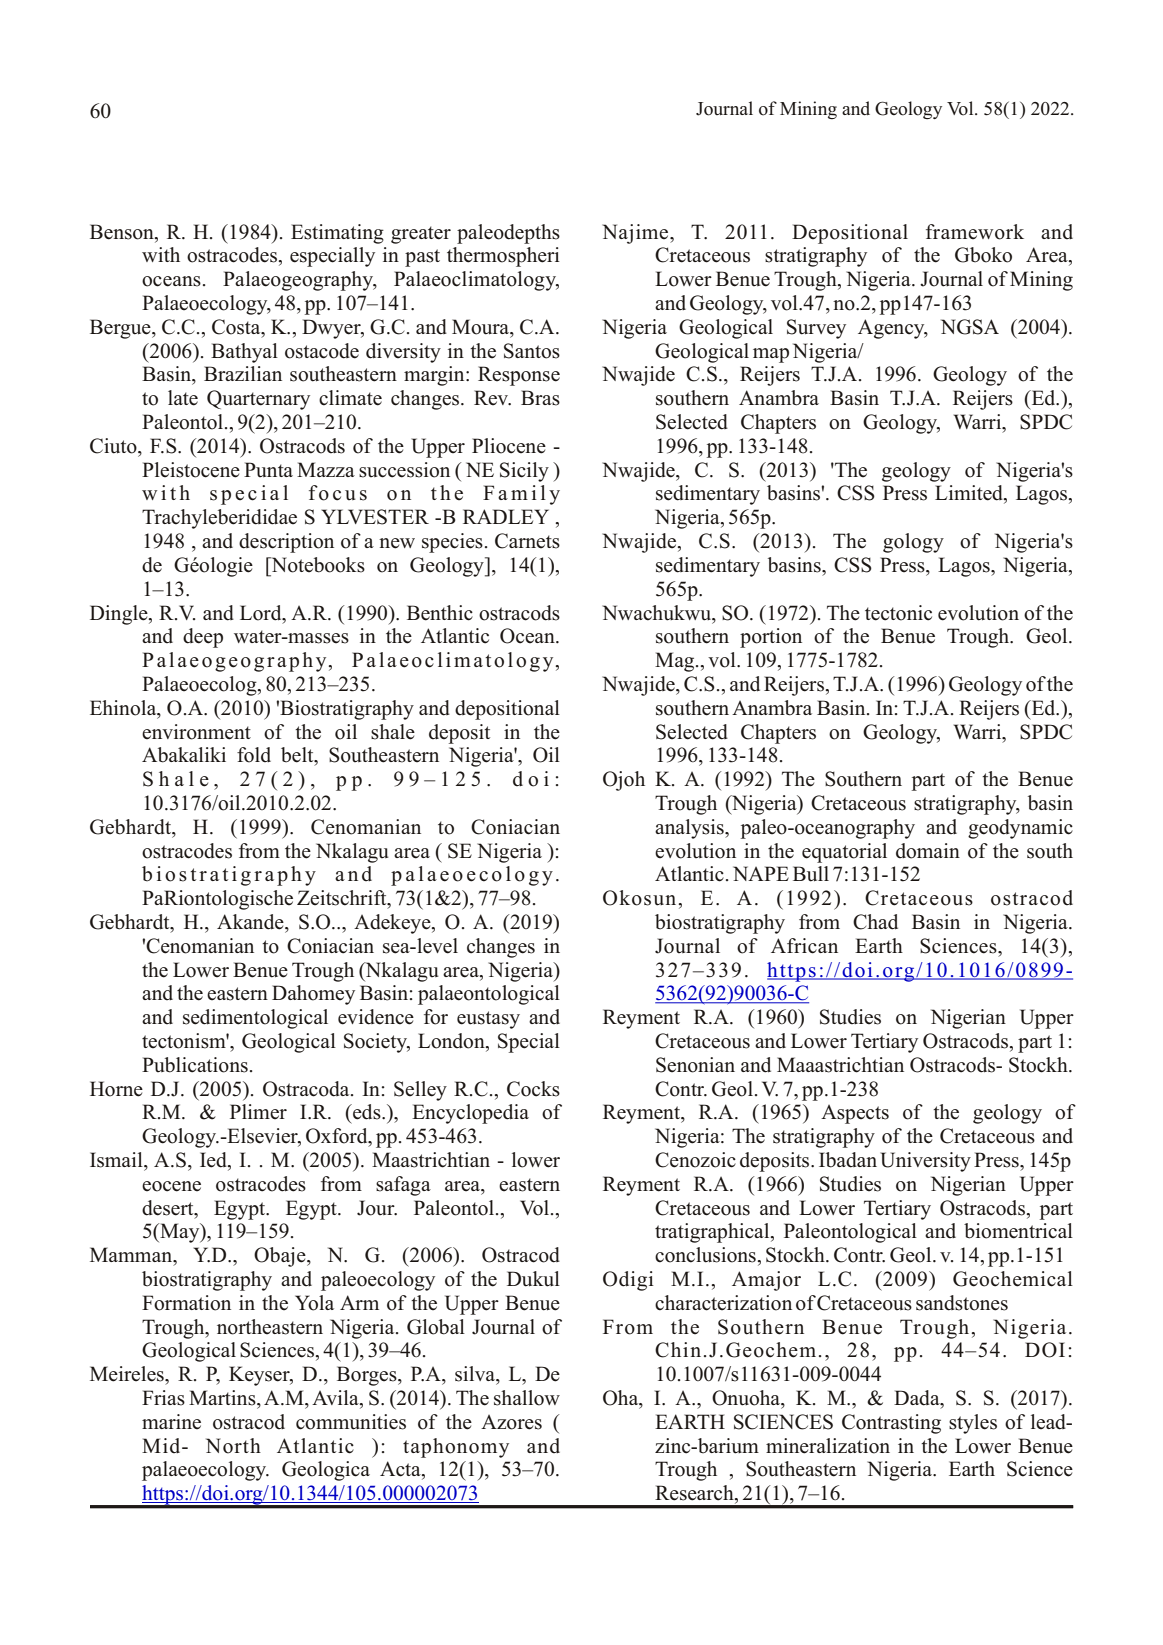 The width and height of the image is (1163, 1645). Describe the element at coordinates (171, 1422) in the image. I see `marine` at that location.
